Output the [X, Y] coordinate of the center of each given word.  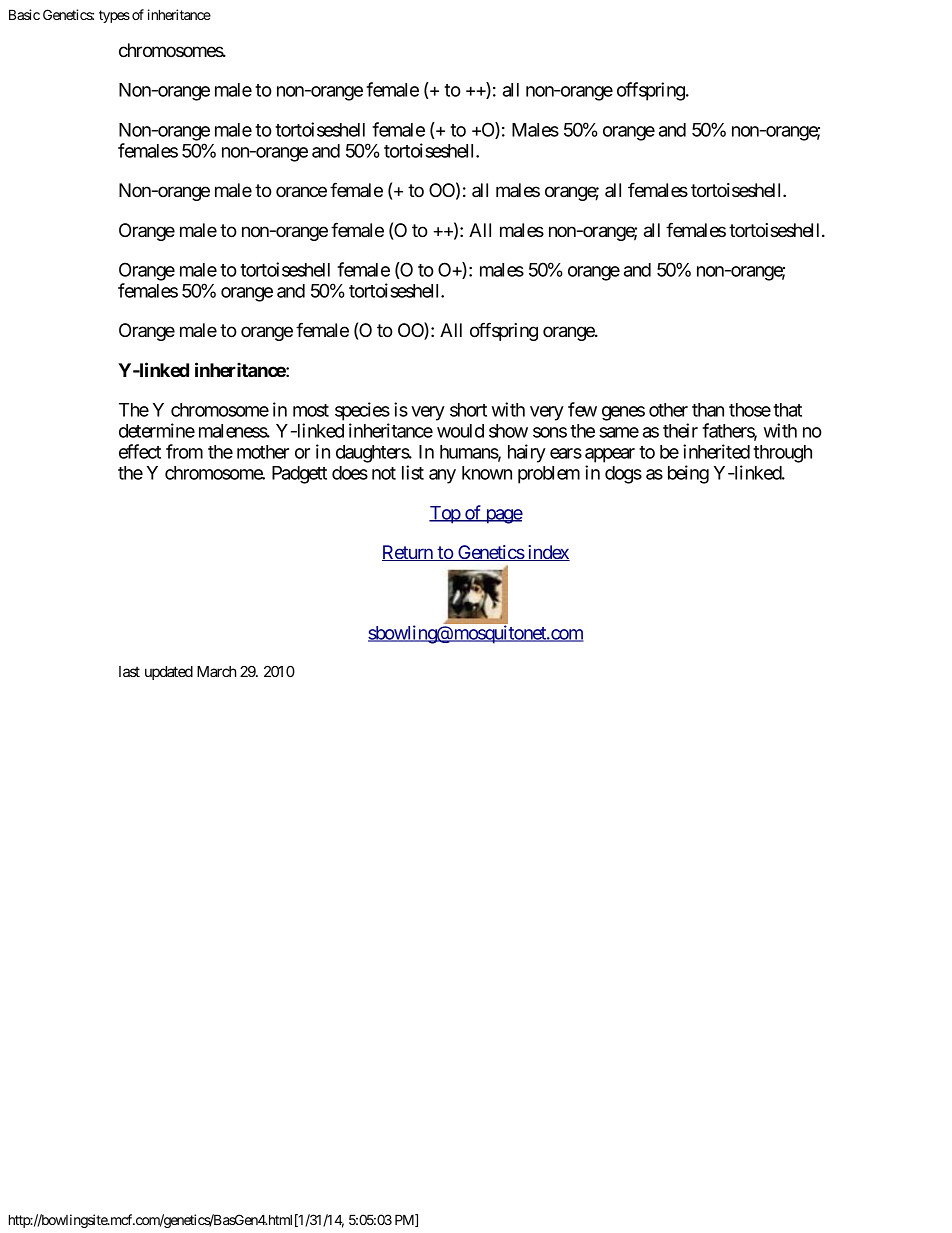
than [708, 410]
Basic [24, 14]
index [548, 553]
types [114, 16]
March [216, 671]
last [129, 671]
